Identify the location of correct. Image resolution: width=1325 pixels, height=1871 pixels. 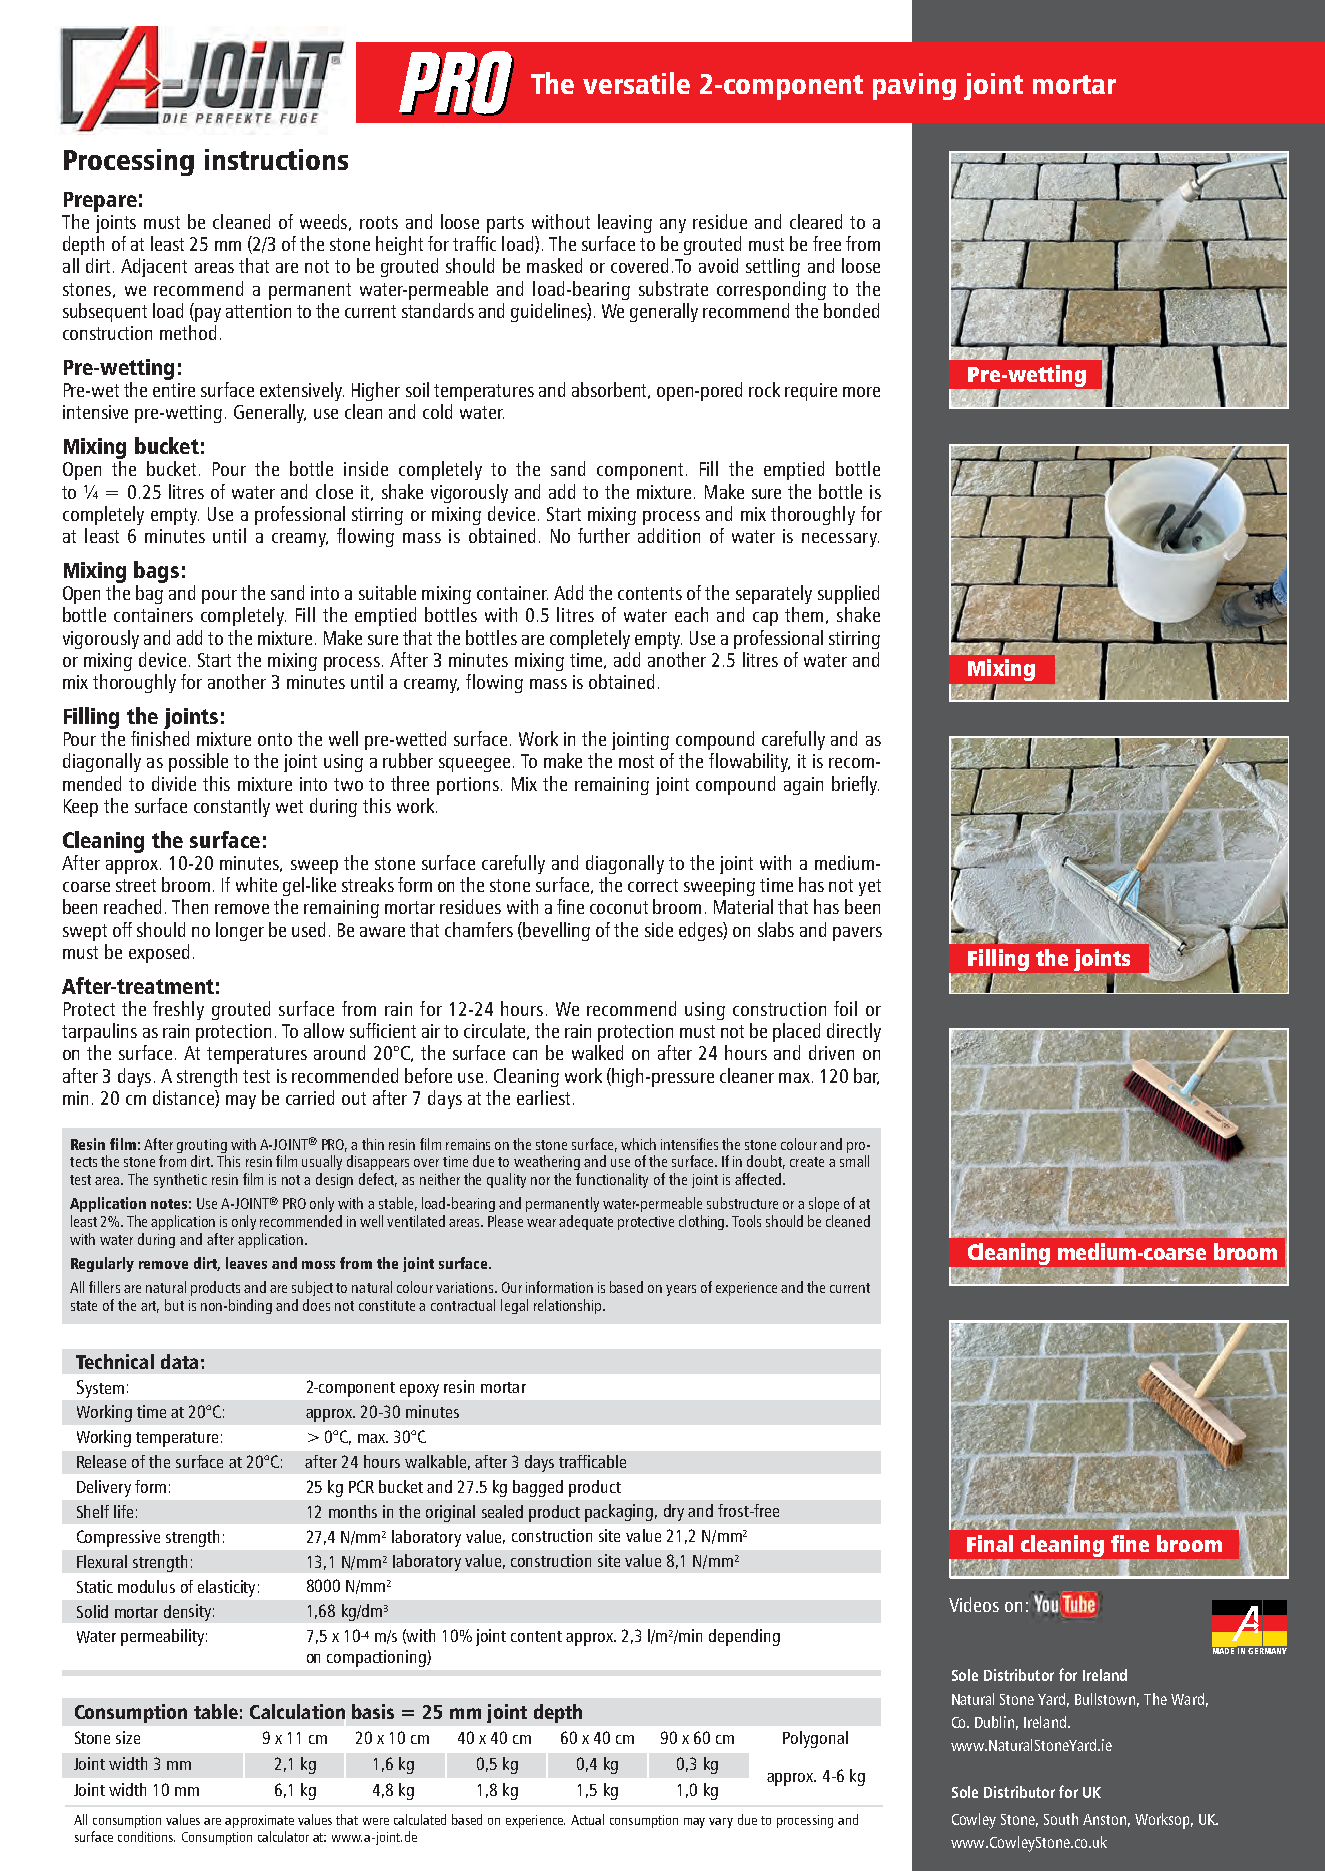
(653, 885).
